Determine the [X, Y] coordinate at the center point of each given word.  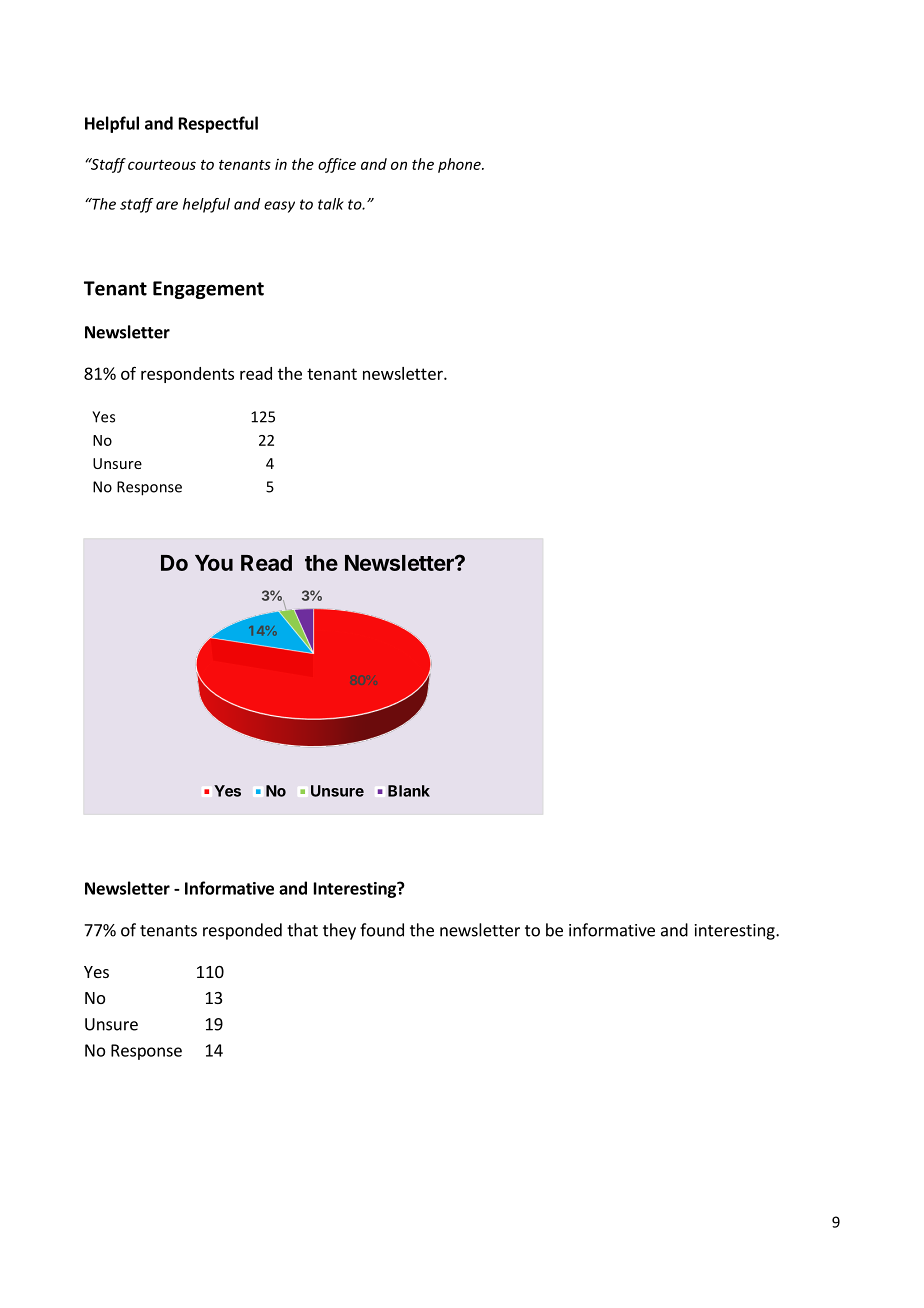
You [214, 563]
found [382, 930]
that [302, 930]
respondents [187, 375]
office [337, 165]
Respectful [218, 124]
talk [331, 204]
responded [242, 931]
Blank [409, 791]
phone [460, 165]
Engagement [208, 290]
